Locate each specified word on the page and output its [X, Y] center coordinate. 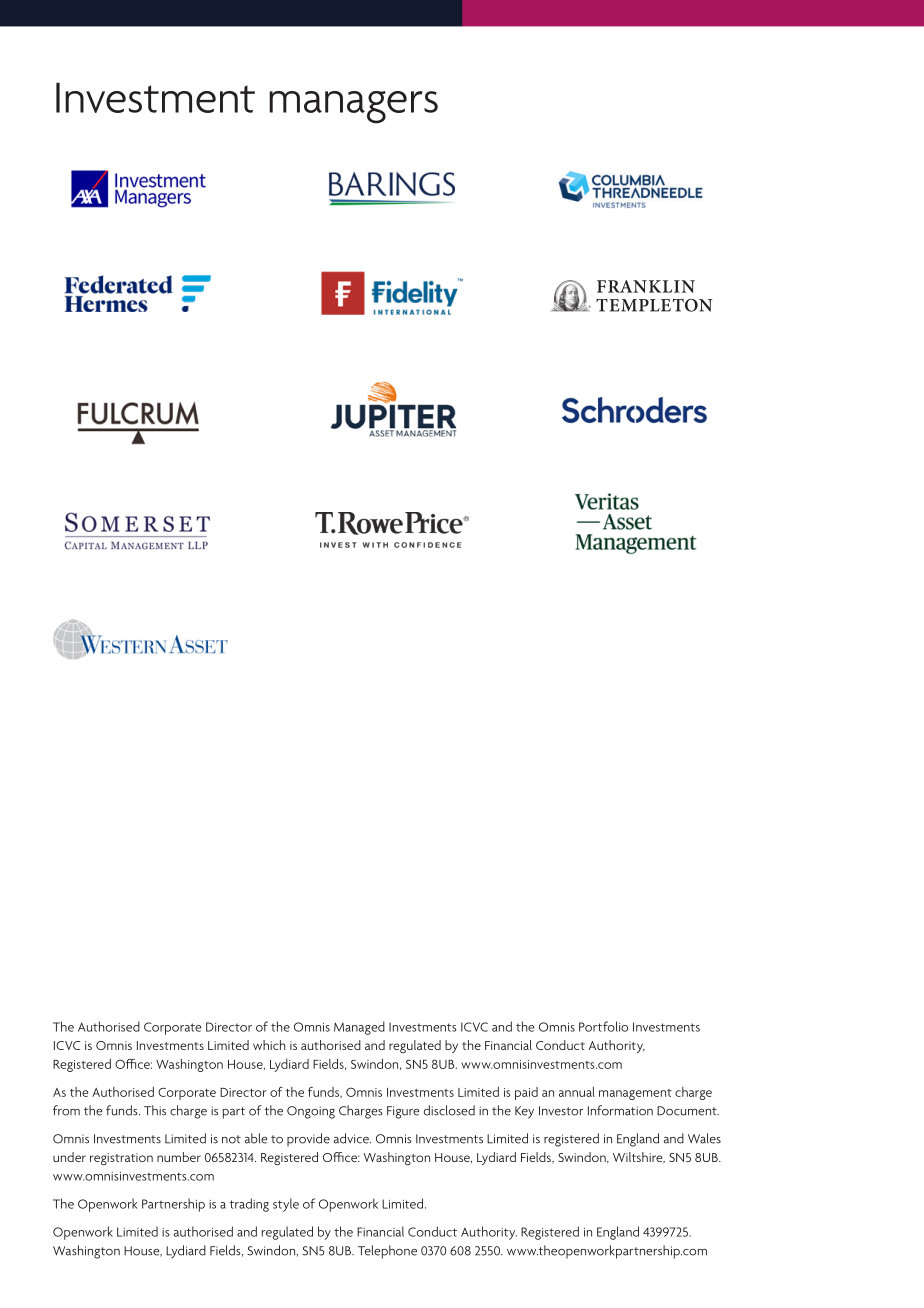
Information [620, 1110]
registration [121, 1159]
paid [526, 1093]
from [66, 1110]
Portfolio [603, 1026]
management [635, 1094]
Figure [403, 1112]
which [269, 1045]
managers [353, 107]
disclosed [449, 1110]
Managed [359, 1028]
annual [577, 1092]
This [155, 1110]
